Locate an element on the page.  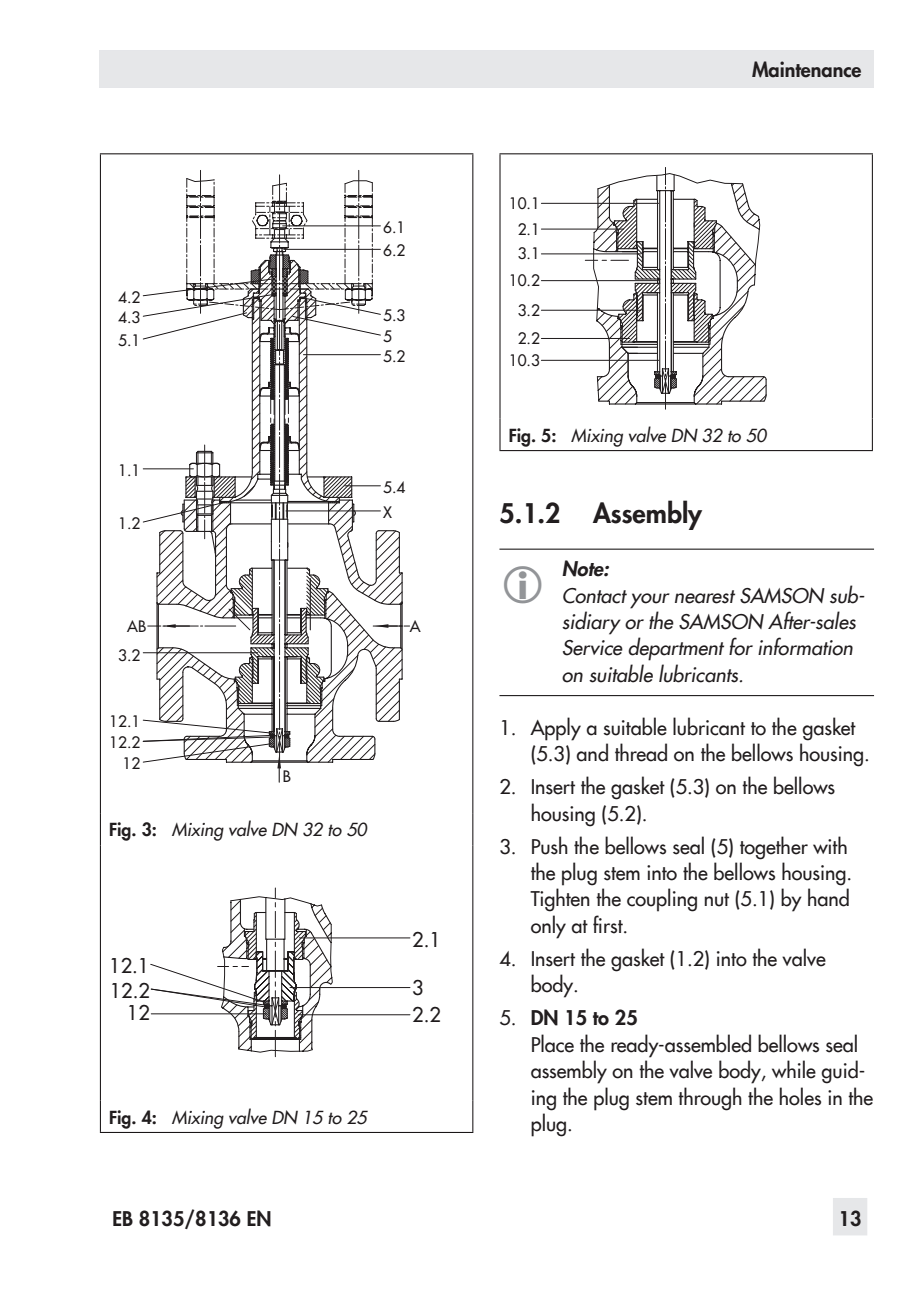
information is located at coordinates (805, 646).
